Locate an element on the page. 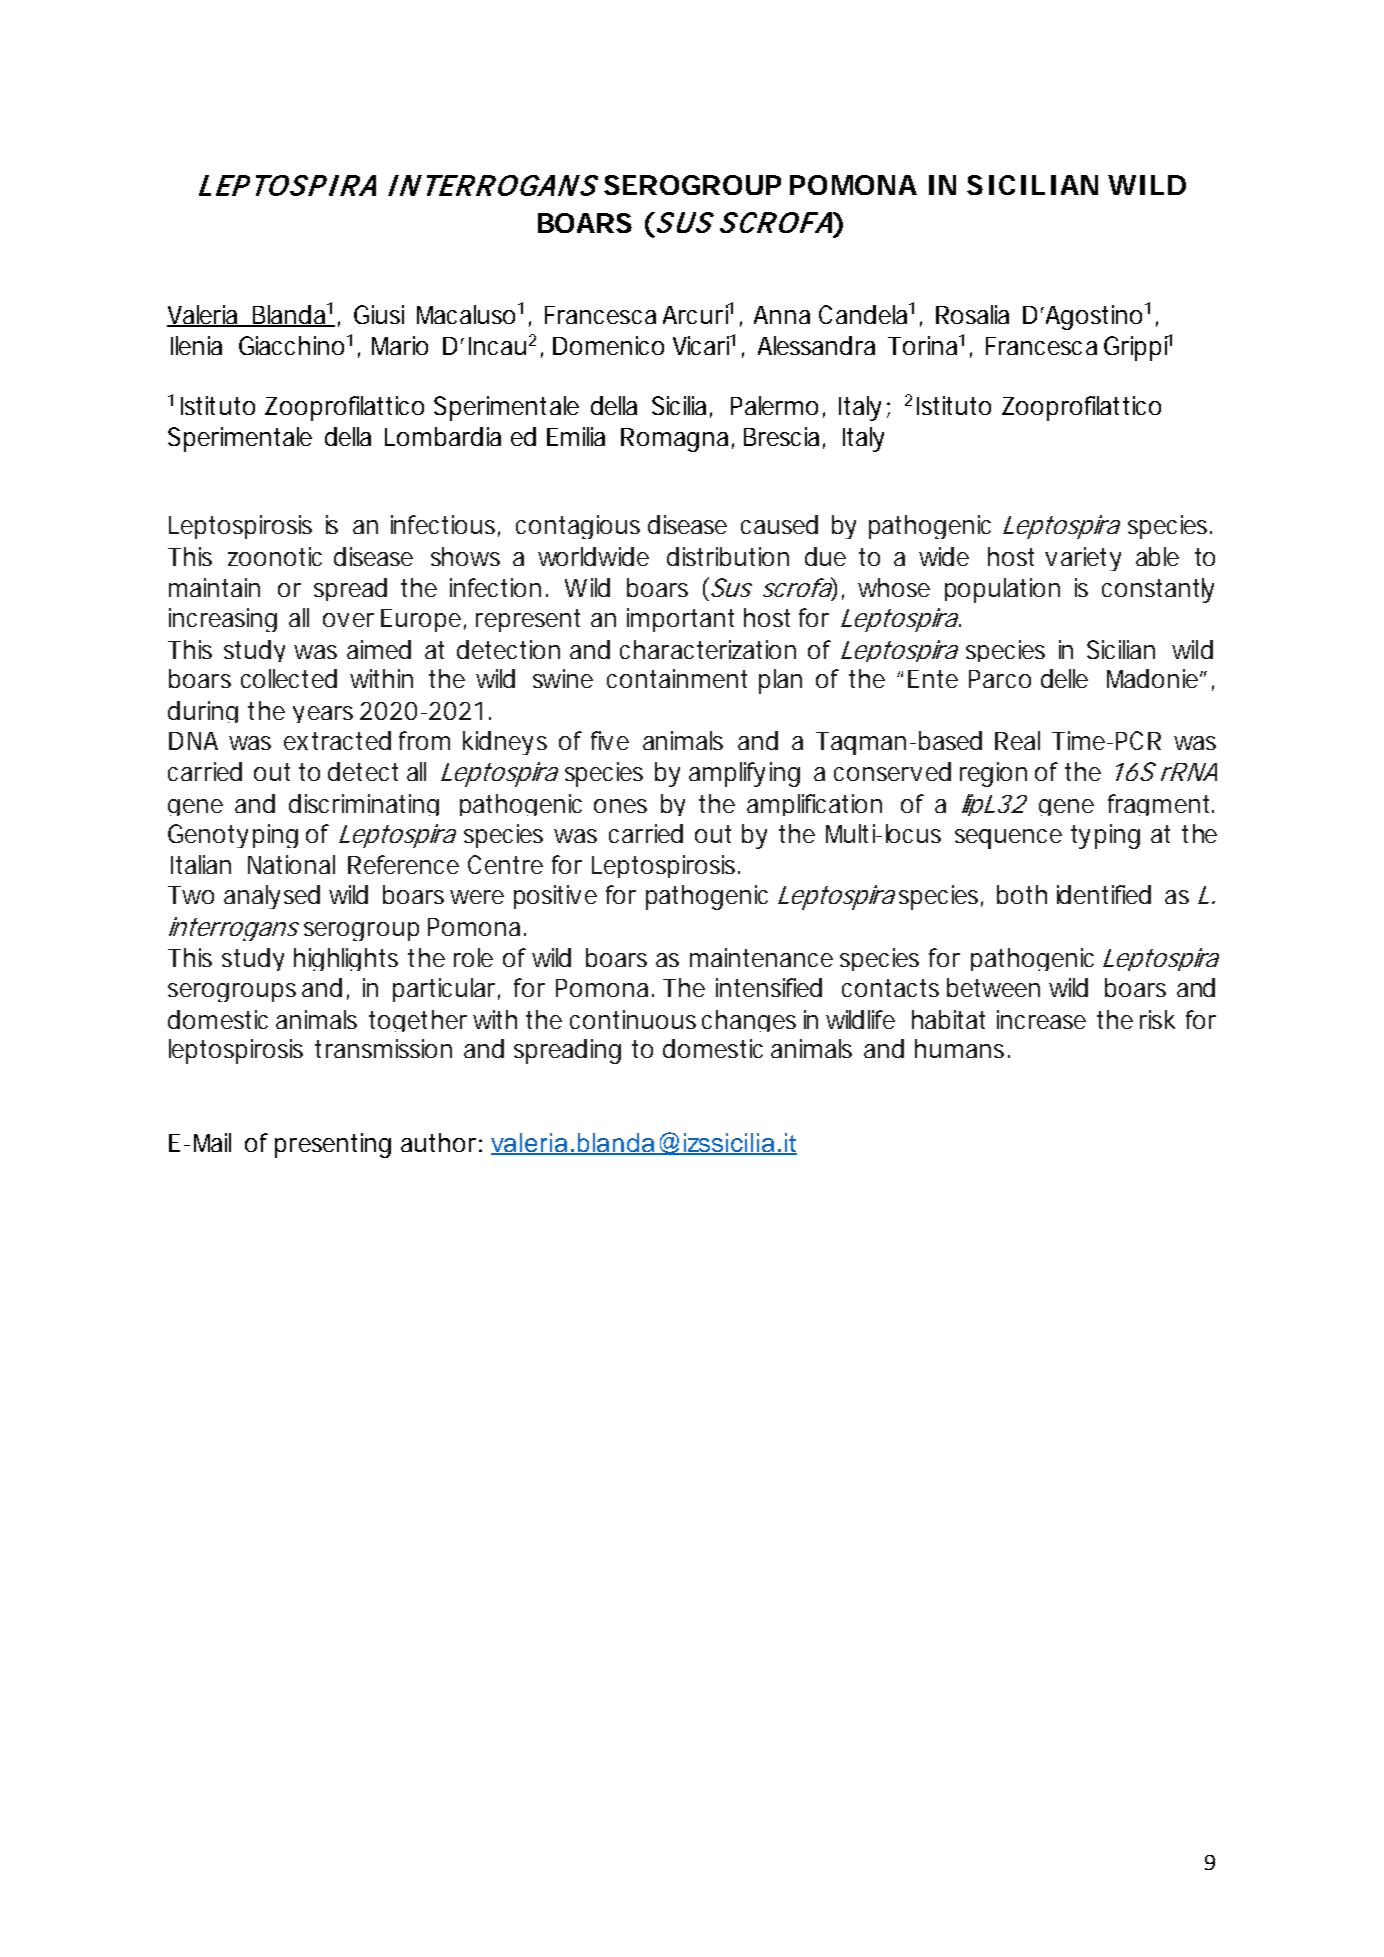  Domenico is located at coordinates (608, 345).
